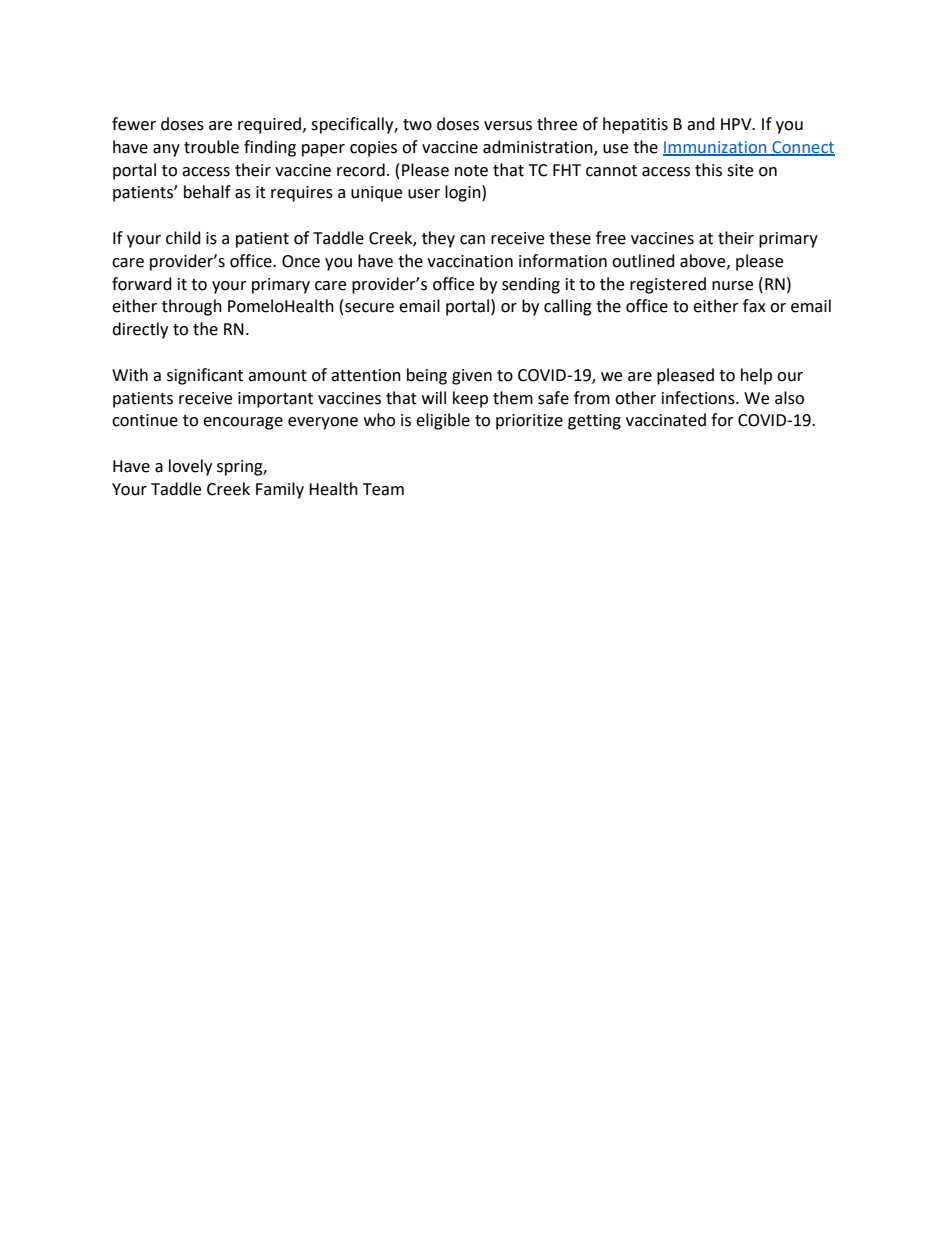  What do you see at coordinates (183, 238) in the image?
I see `child` at bounding box center [183, 238].
